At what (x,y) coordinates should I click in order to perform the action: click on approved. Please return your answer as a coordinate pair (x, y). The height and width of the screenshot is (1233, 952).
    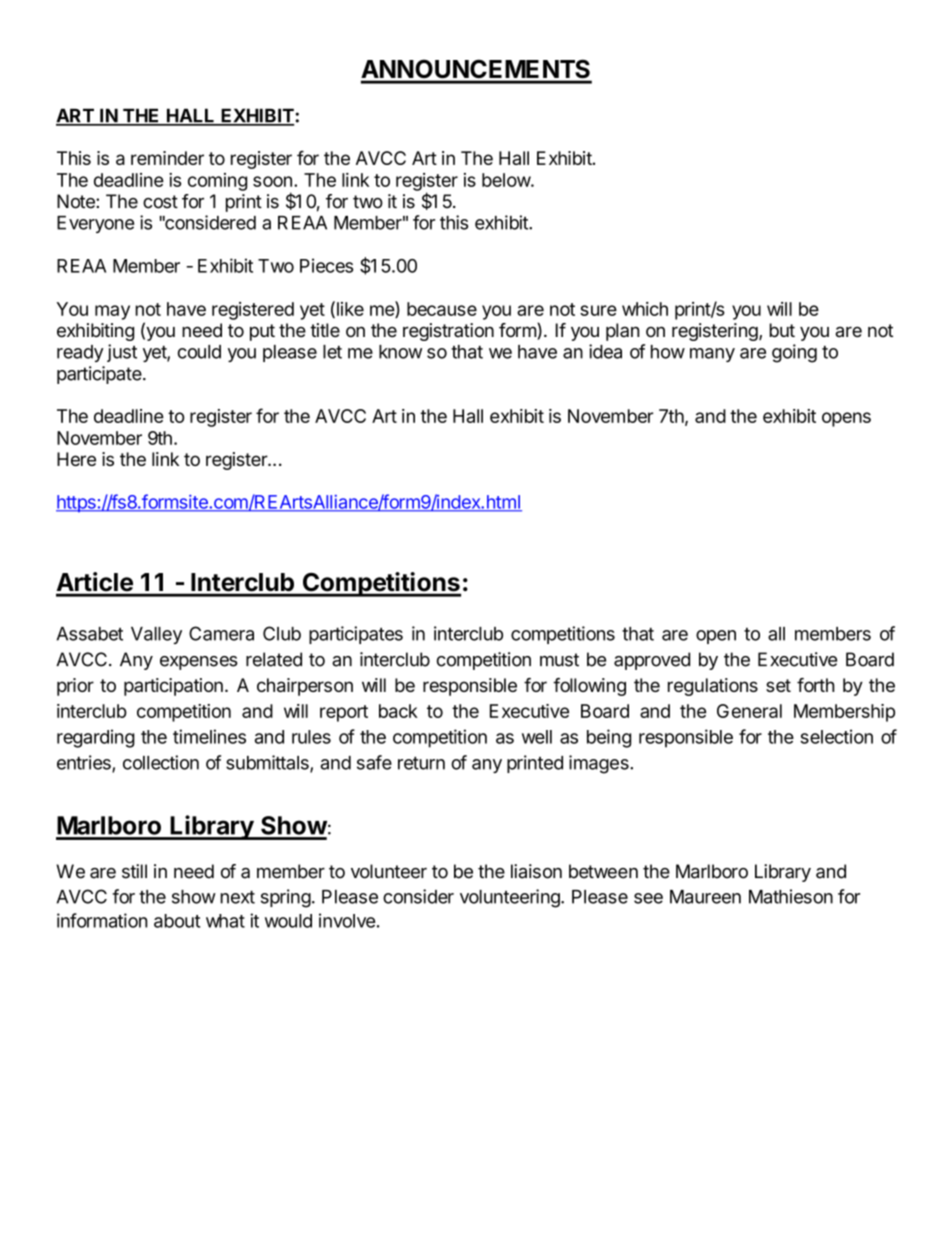
    Looking at the image, I should click on (652, 661).
